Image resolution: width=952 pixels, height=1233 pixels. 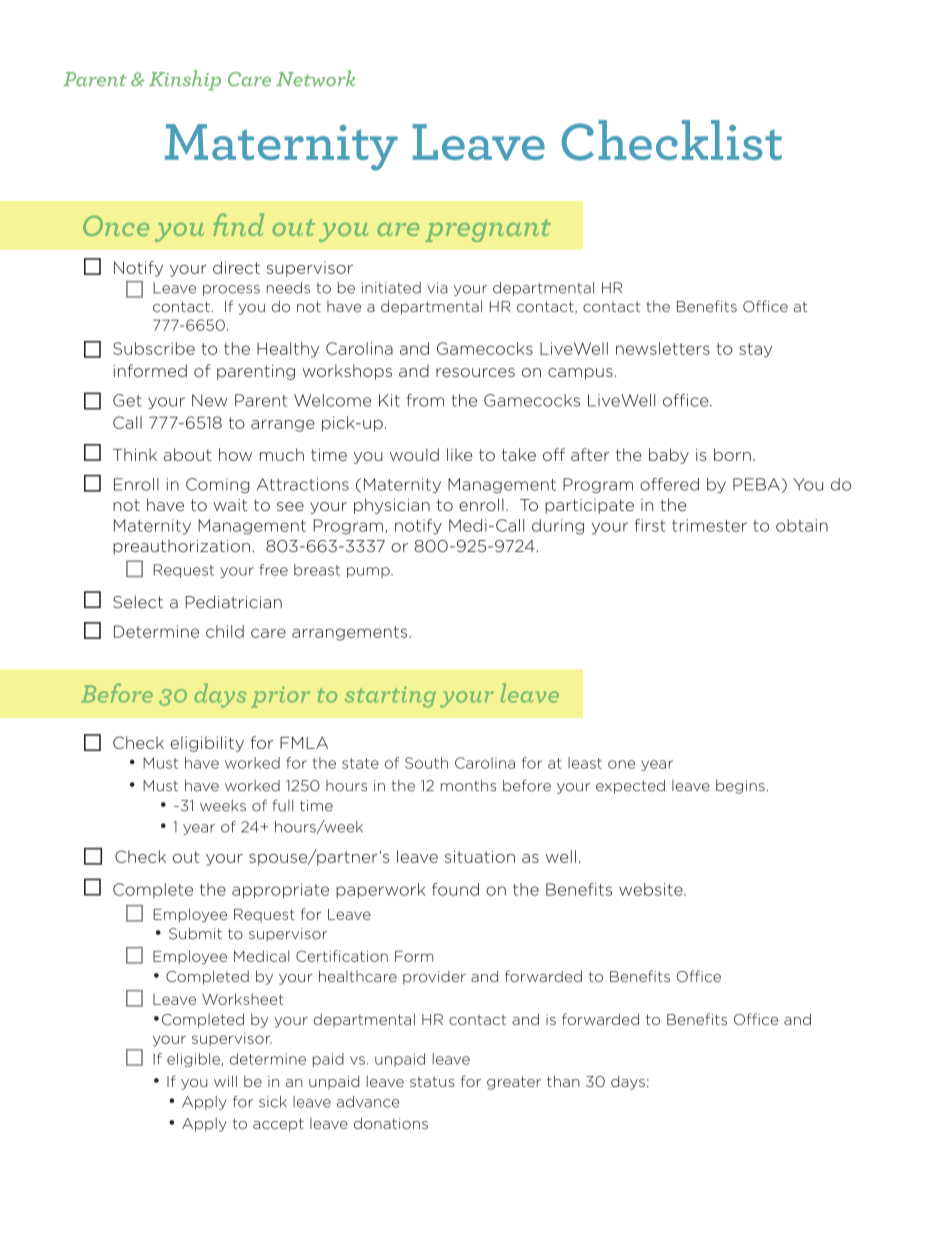 I want to click on begins, so click(x=740, y=787).
